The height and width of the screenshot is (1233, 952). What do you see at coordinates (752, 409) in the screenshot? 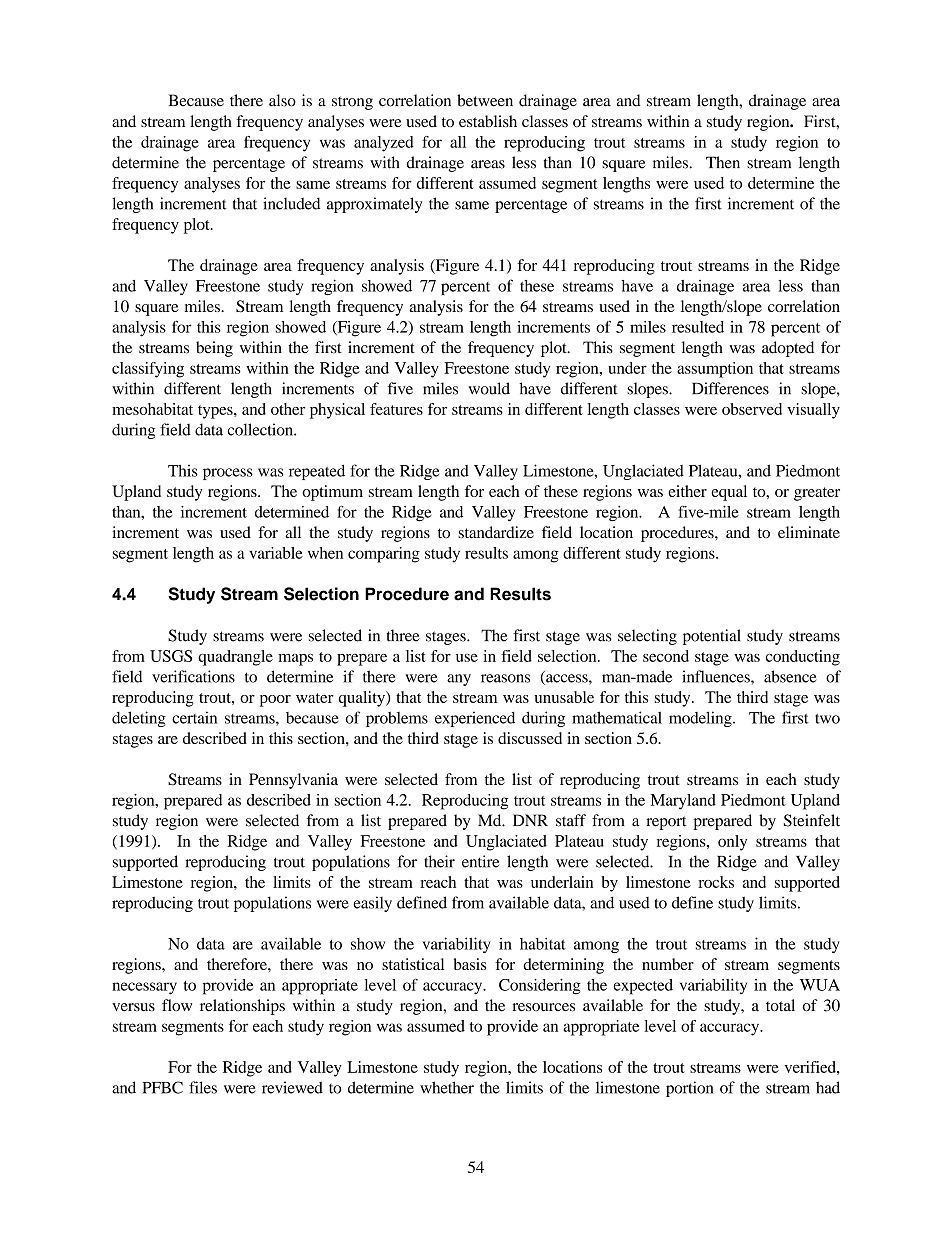
I see `observed` at bounding box center [752, 409].
